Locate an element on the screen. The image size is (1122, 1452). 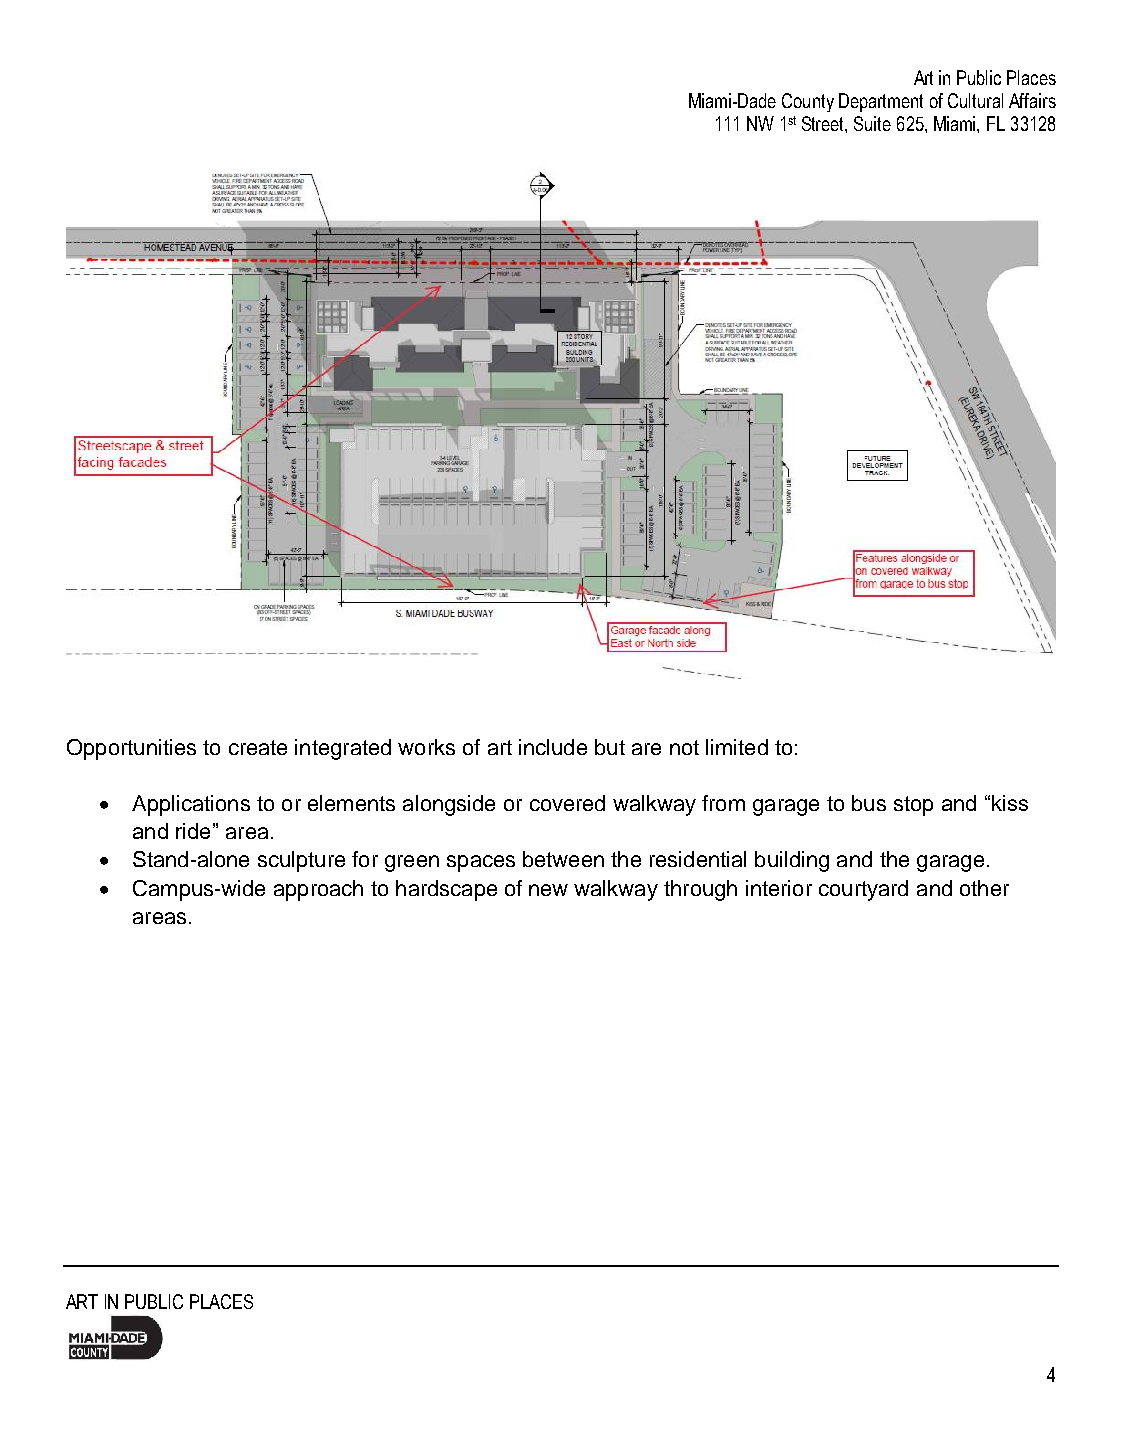
Cultural is located at coordinates (975, 100).
